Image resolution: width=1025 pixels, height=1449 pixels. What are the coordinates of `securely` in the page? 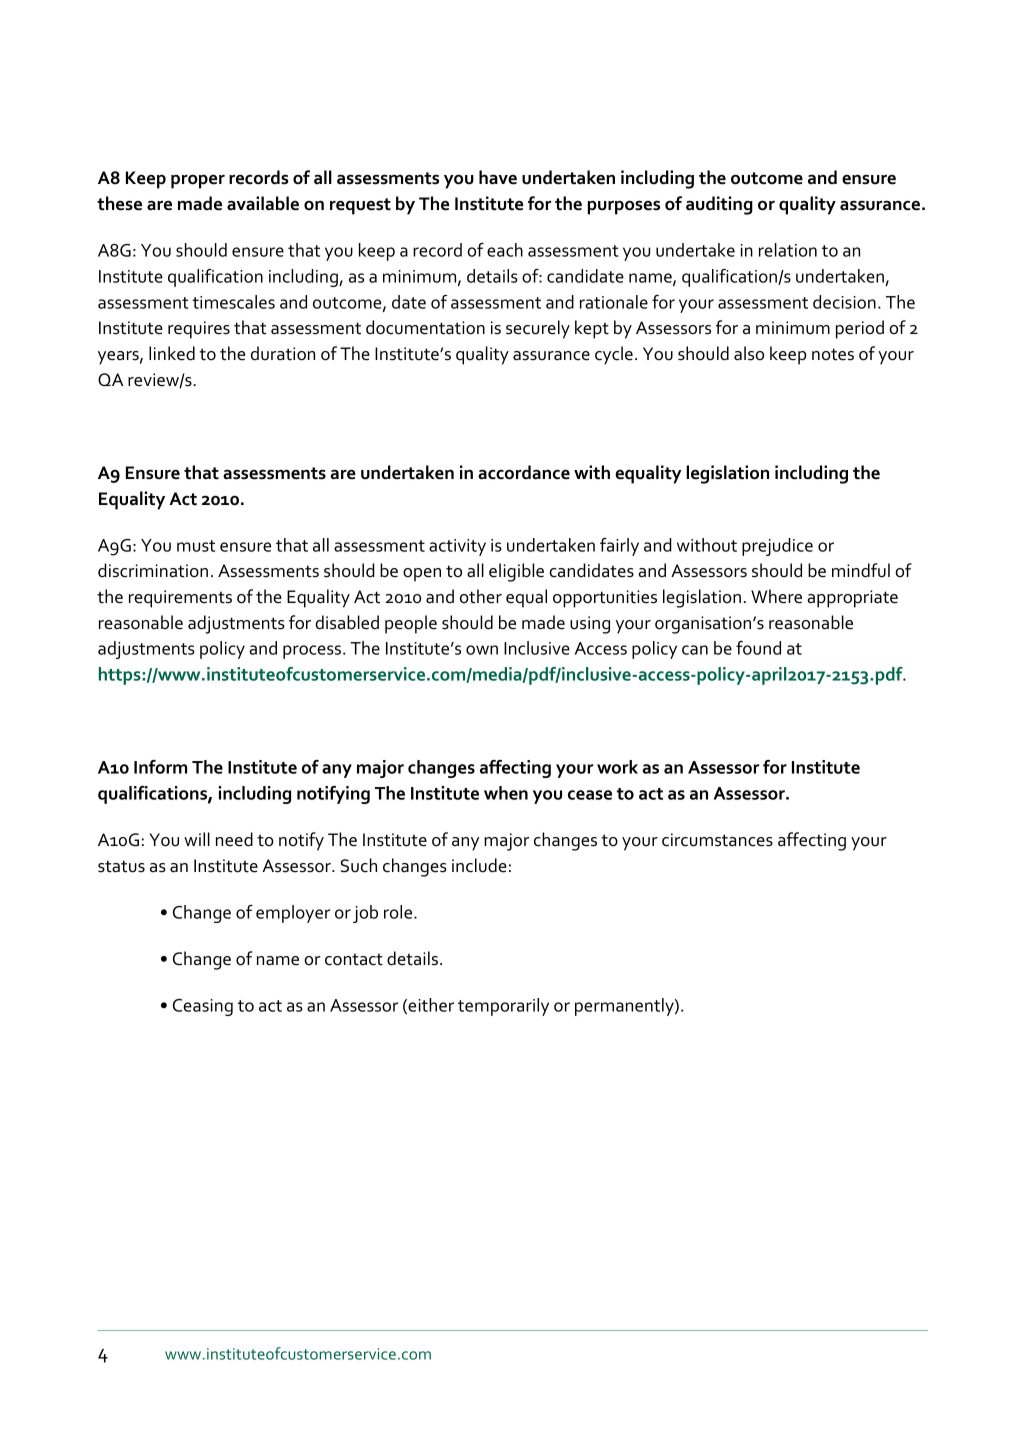 It's located at (538, 329).
